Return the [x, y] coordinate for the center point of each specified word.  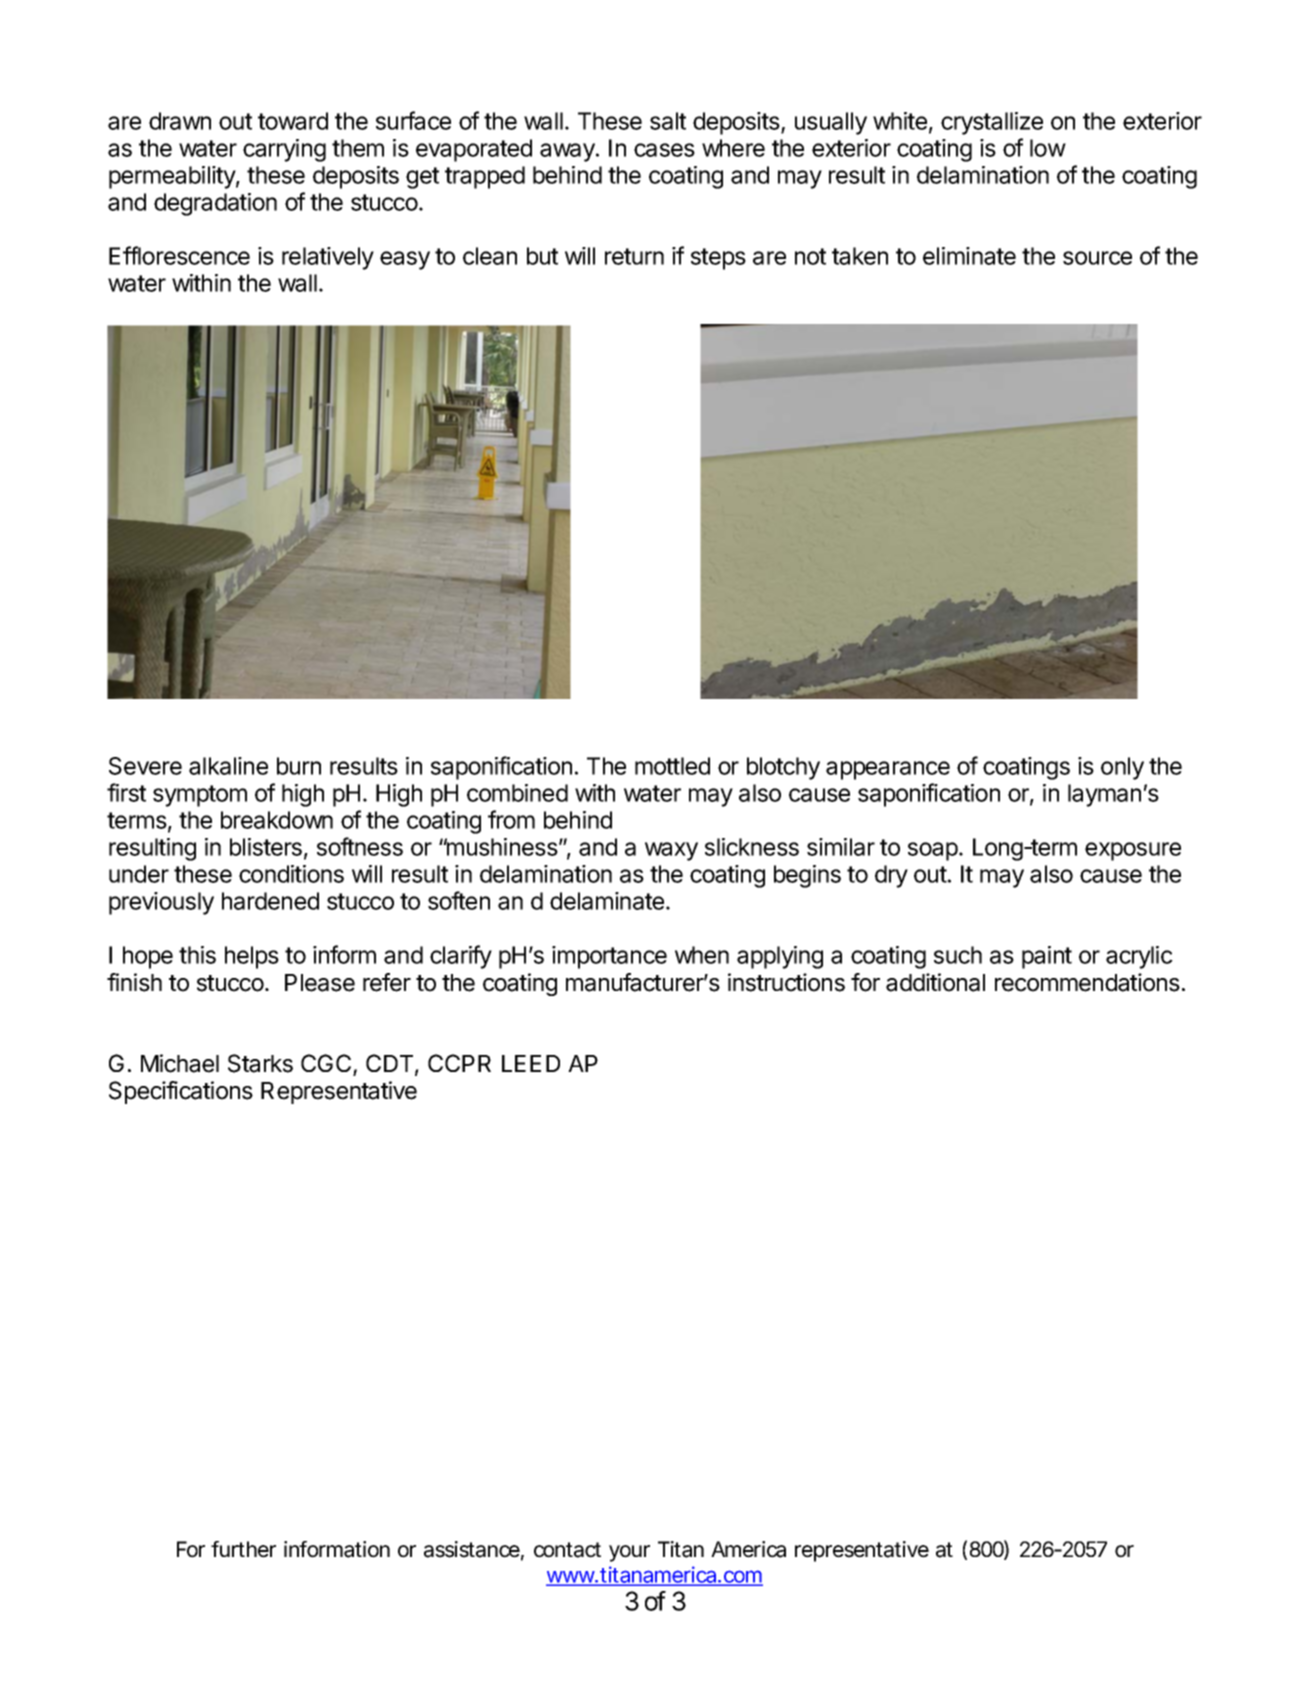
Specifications [181, 1092]
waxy [671, 851]
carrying [284, 150]
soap [934, 851]
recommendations [1087, 982]
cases [664, 150]
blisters [266, 847]
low [1048, 148]
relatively [328, 258]
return [634, 256]
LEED [531, 1063]
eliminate [969, 256]
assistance [474, 1550]
